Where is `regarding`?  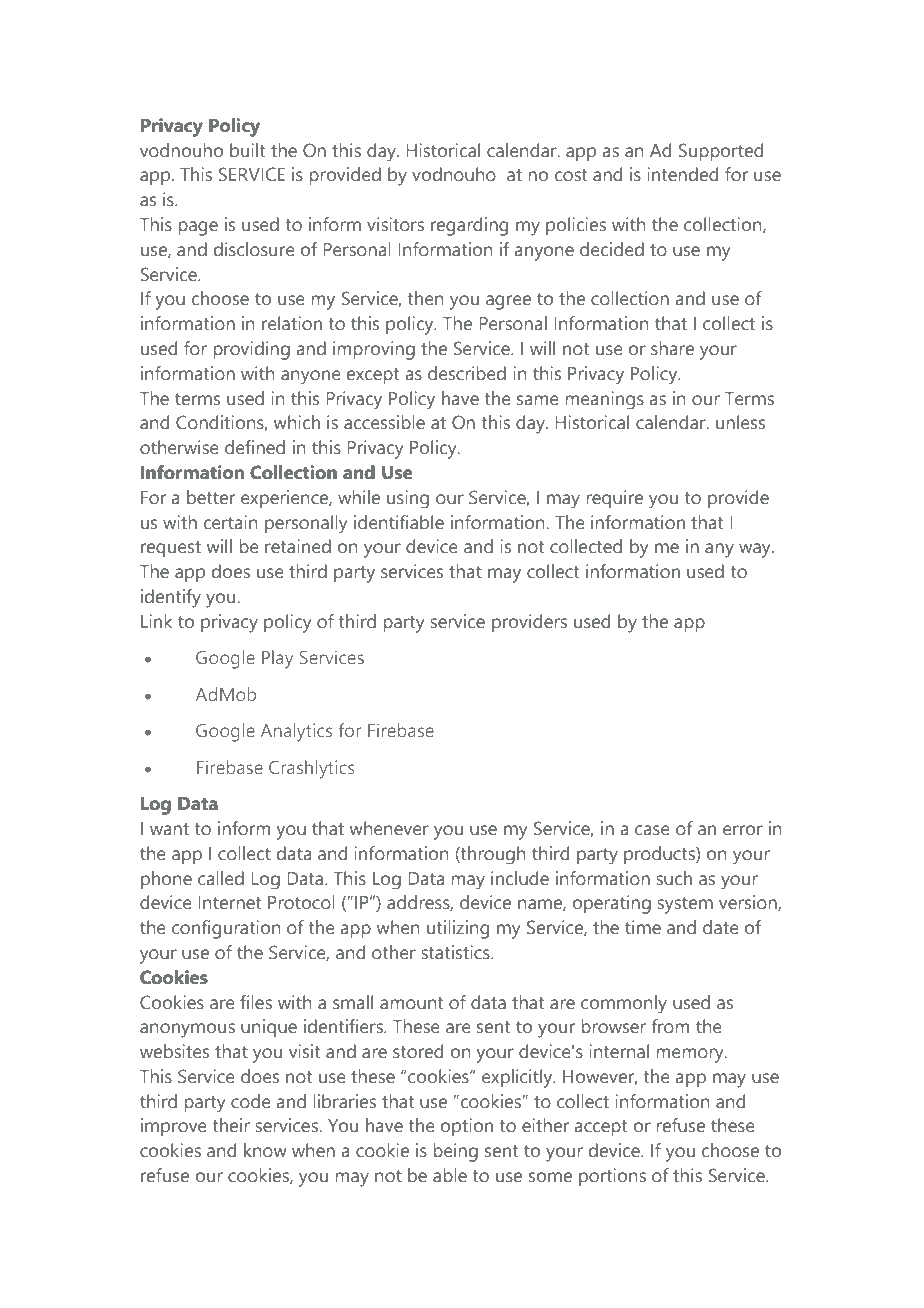
regarding is located at coordinates (469, 226).
